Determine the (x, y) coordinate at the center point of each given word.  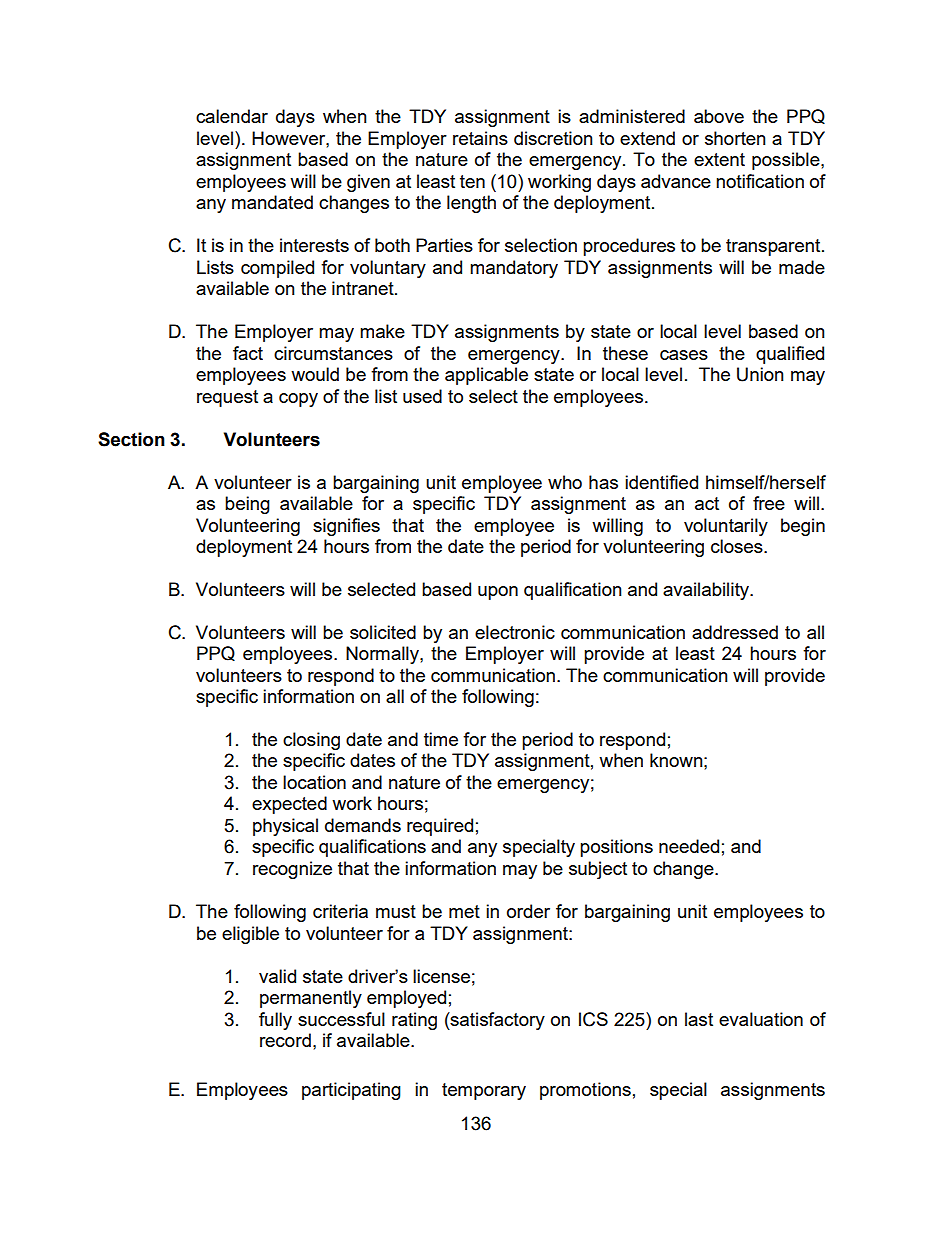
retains (480, 138)
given (368, 183)
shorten (735, 138)
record (285, 1040)
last (699, 1019)
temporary (484, 1091)
